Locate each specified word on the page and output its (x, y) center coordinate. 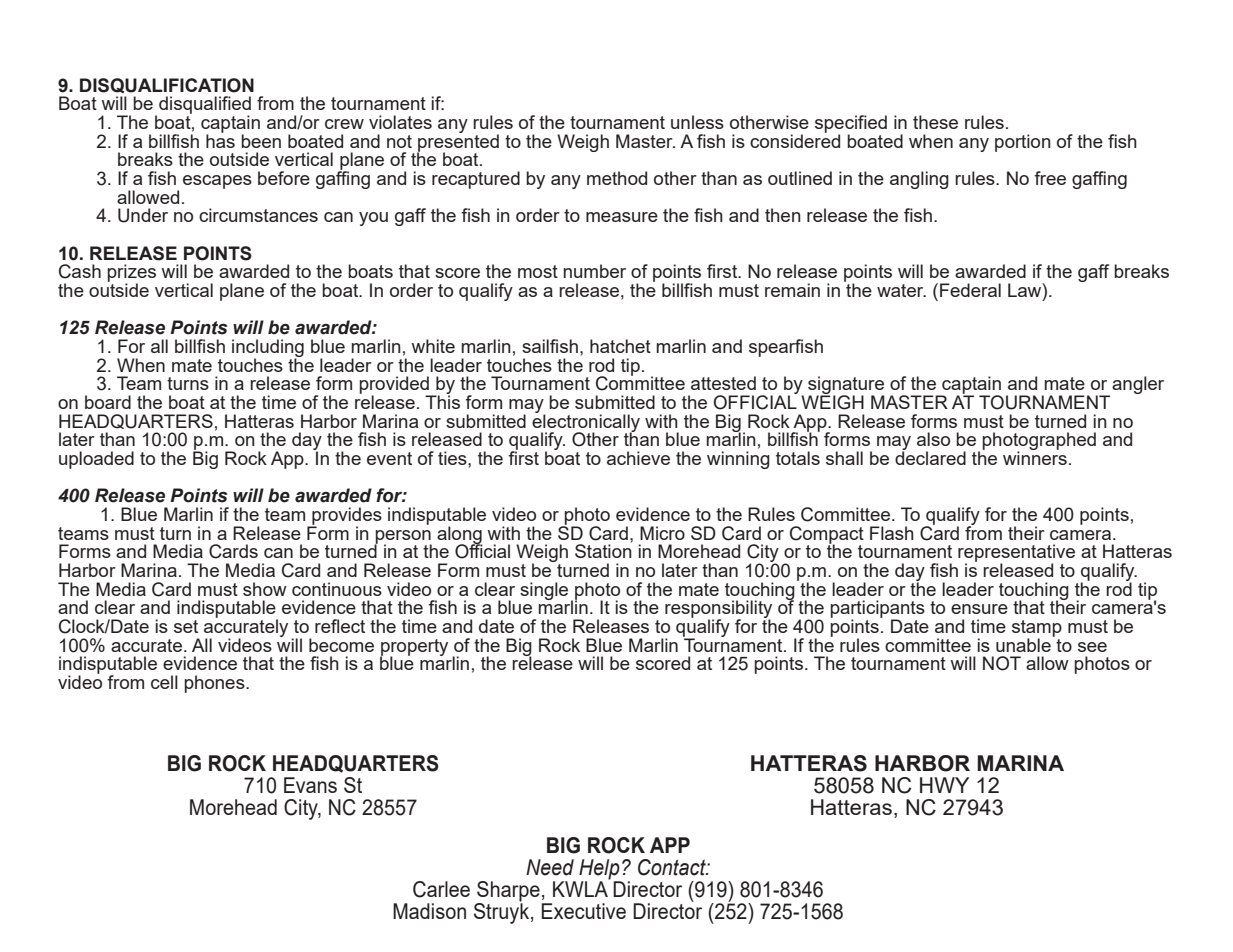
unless (697, 122)
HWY (944, 785)
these (935, 122)
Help (600, 870)
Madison (429, 911)
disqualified (205, 106)
